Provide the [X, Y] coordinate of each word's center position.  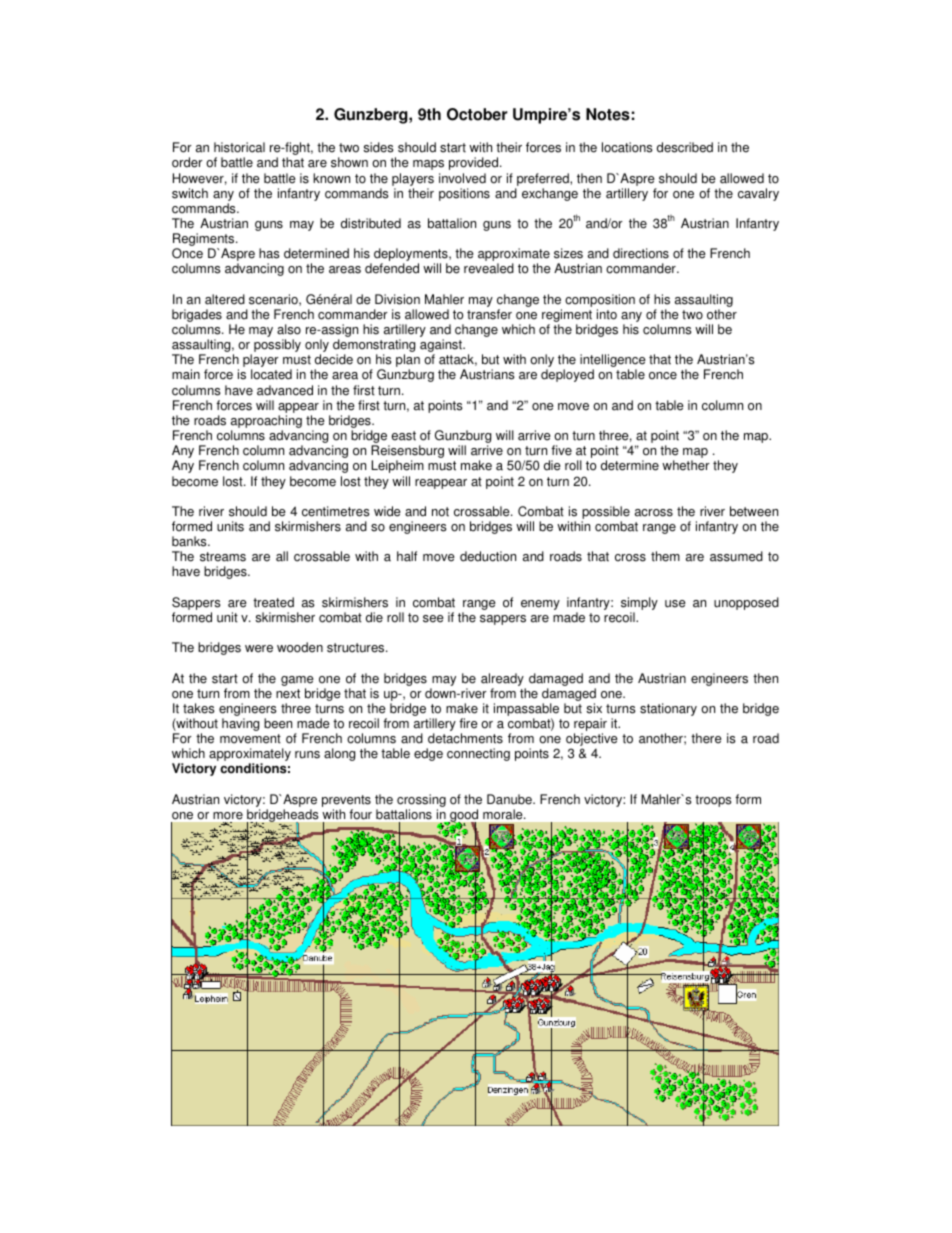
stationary [668, 709]
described [685, 147]
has [269, 253]
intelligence [613, 362]
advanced [285, 390]
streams [223, 557]
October [477, 114]
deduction [488, 556]
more [228, 815]
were [259, 649]
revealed [489, 268]
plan [408, 362]
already [502, 679]
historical [239, 147]
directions [641, 253]
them [665, 556]
